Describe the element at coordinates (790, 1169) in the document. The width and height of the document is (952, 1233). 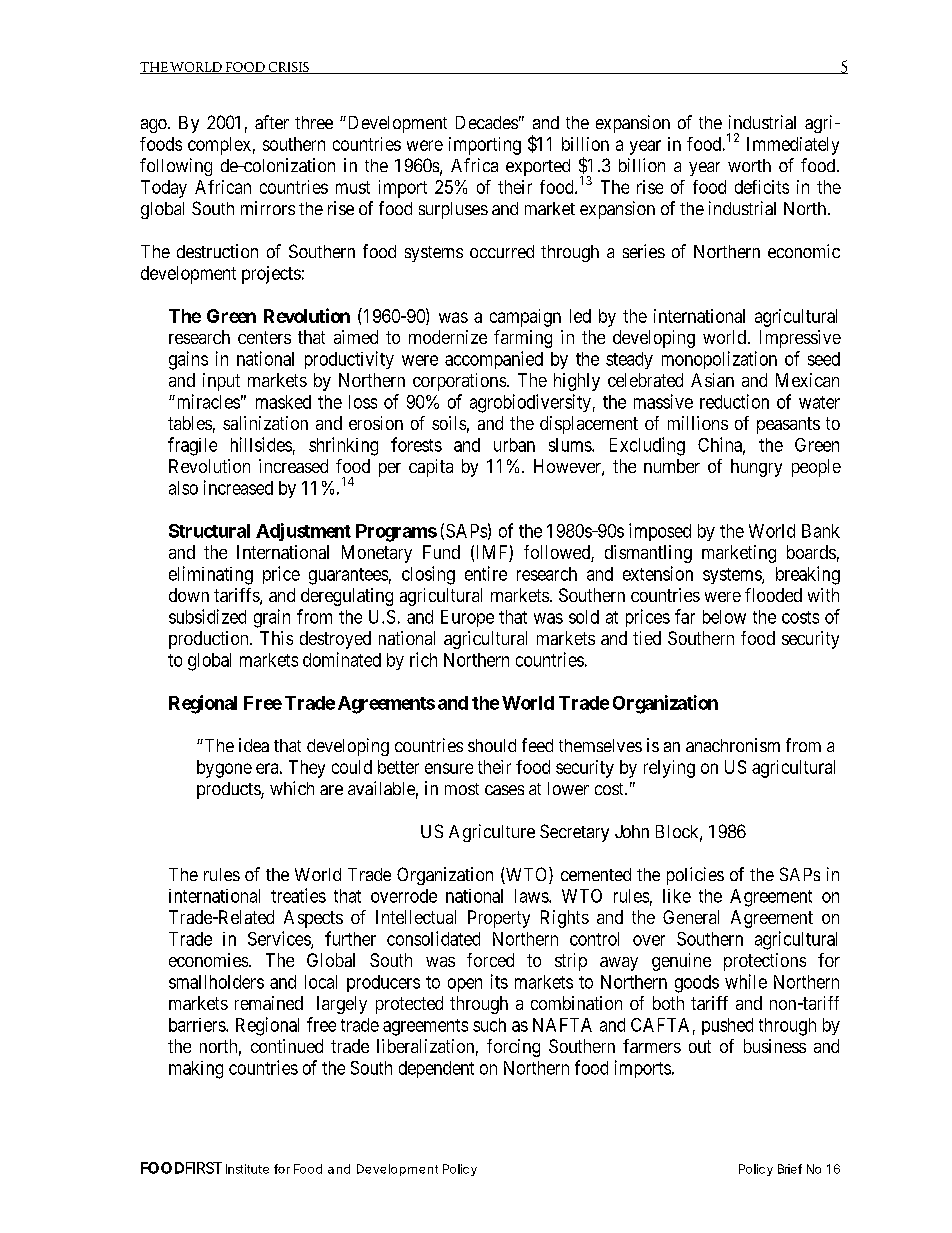
I see `Brief` at that location.
